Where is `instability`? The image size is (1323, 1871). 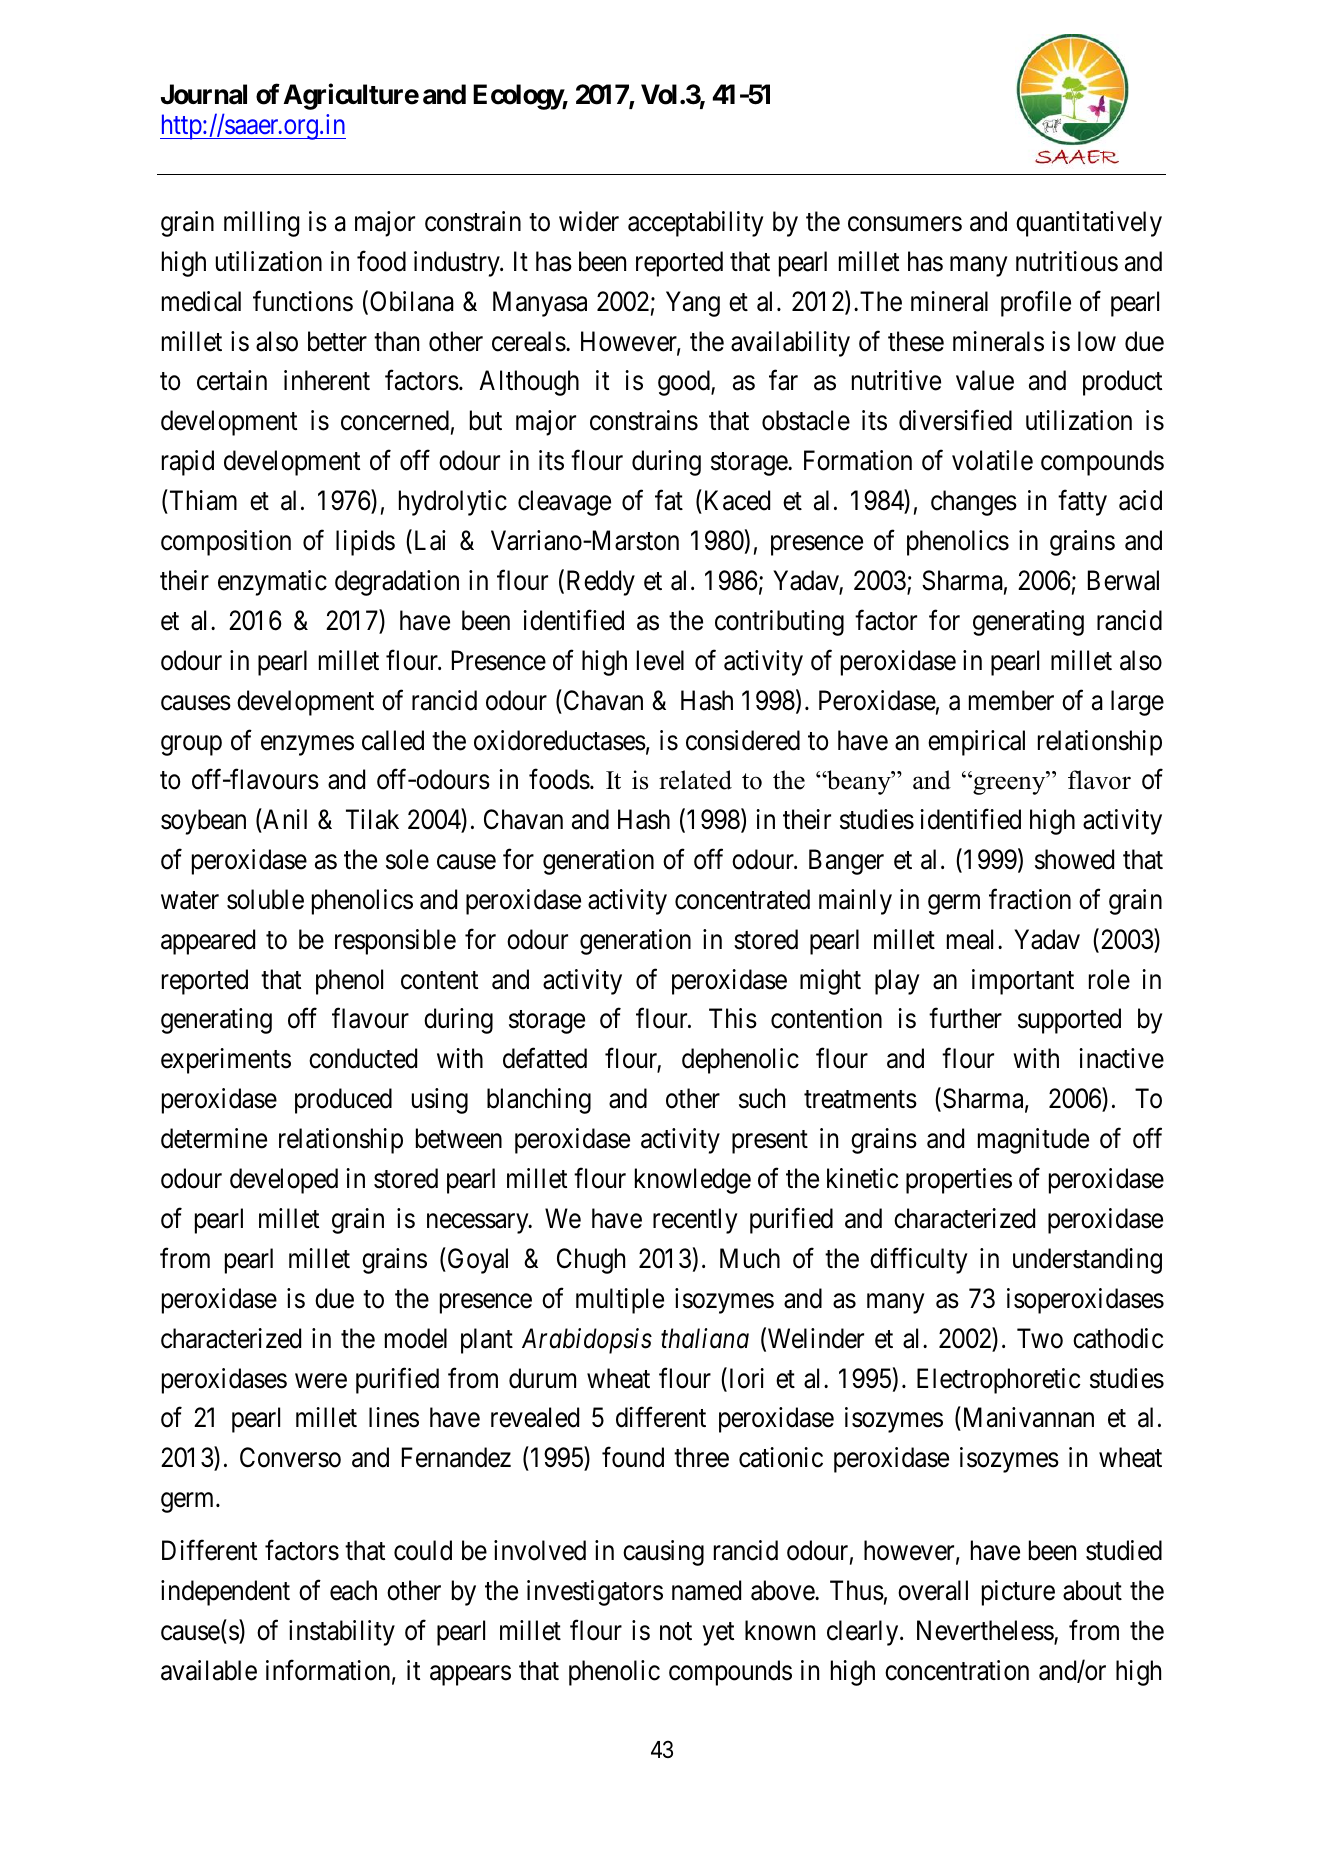 instability is located at coordinates (342, 1633).
